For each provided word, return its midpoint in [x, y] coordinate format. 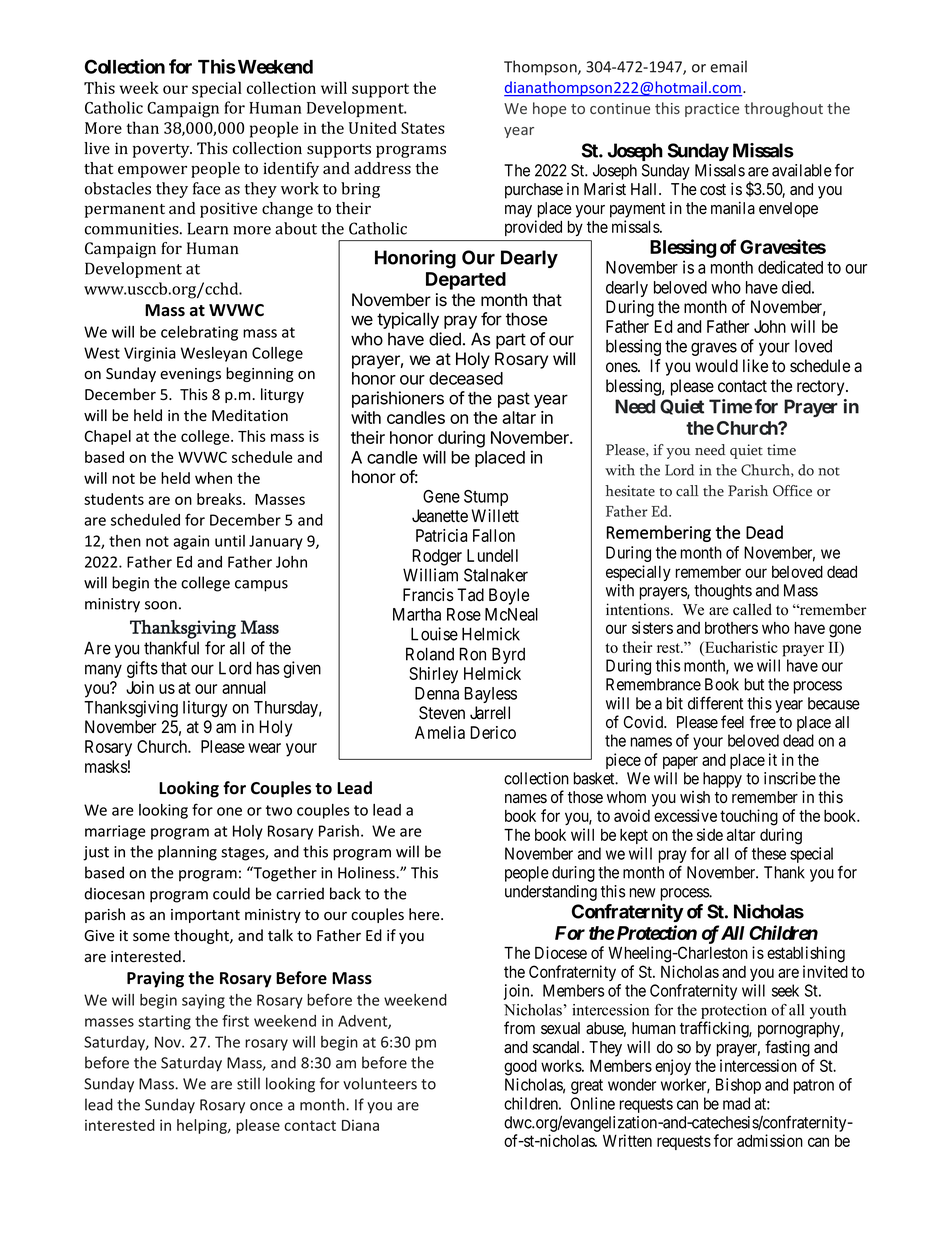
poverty [162, 151]
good [520, 1068]
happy [722, 780]
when [213, 478]
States [423, 128]
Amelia [440, 732]
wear [264, 748]
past [514, 400]
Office [792, 491]
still [248, 1083]
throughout [783, 109]
